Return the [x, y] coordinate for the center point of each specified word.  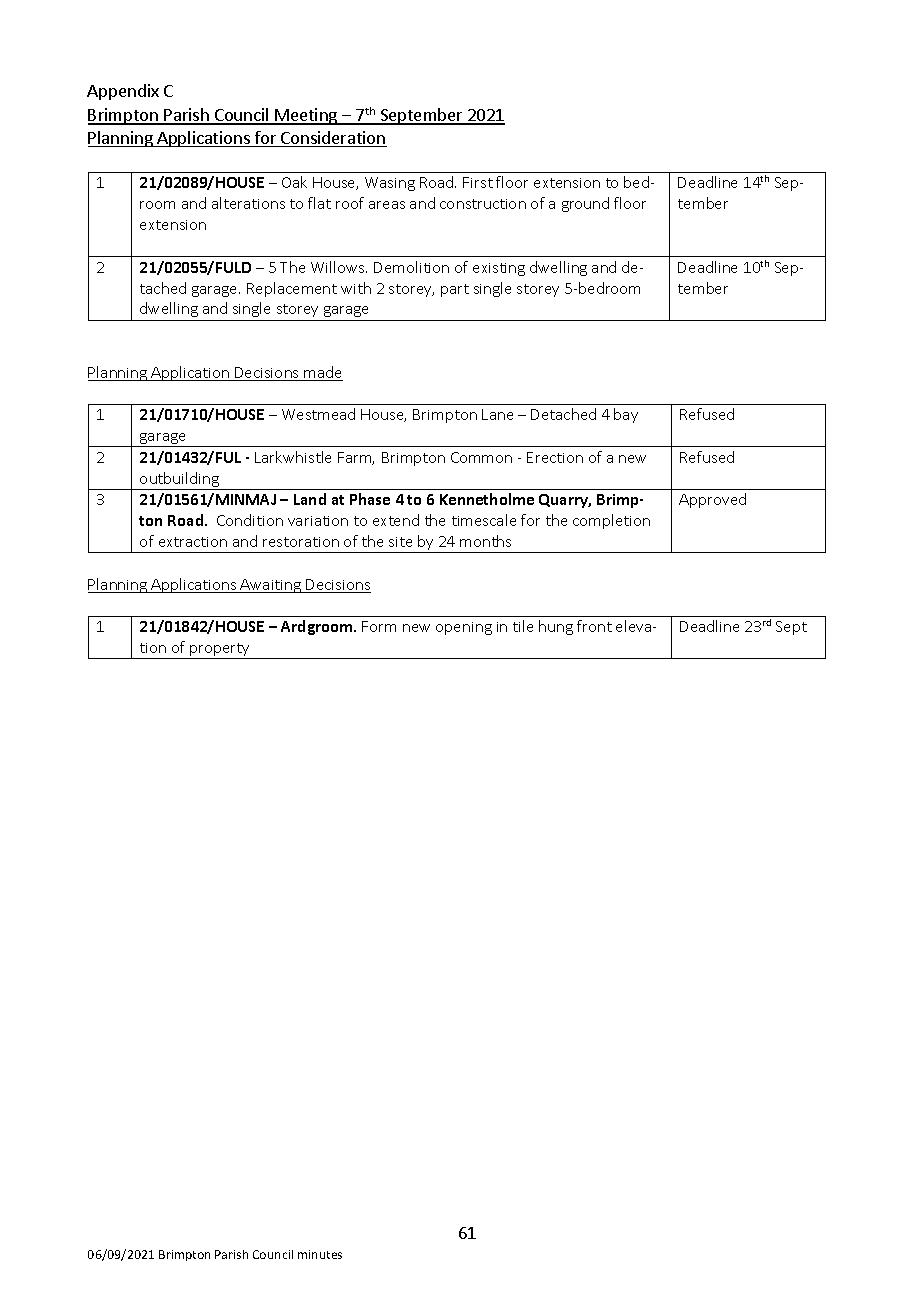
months [485, 541]
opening [464, 628]
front [594, 626]
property [220, 651]
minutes [320, 1254]
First [478, 182]
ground [585, 204]
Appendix [123, 92]
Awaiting [271, 586]
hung [556, 627]
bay [626, 415]
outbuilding [179, 481]
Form [379, 626]
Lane [497, 414]
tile [523, 626]
